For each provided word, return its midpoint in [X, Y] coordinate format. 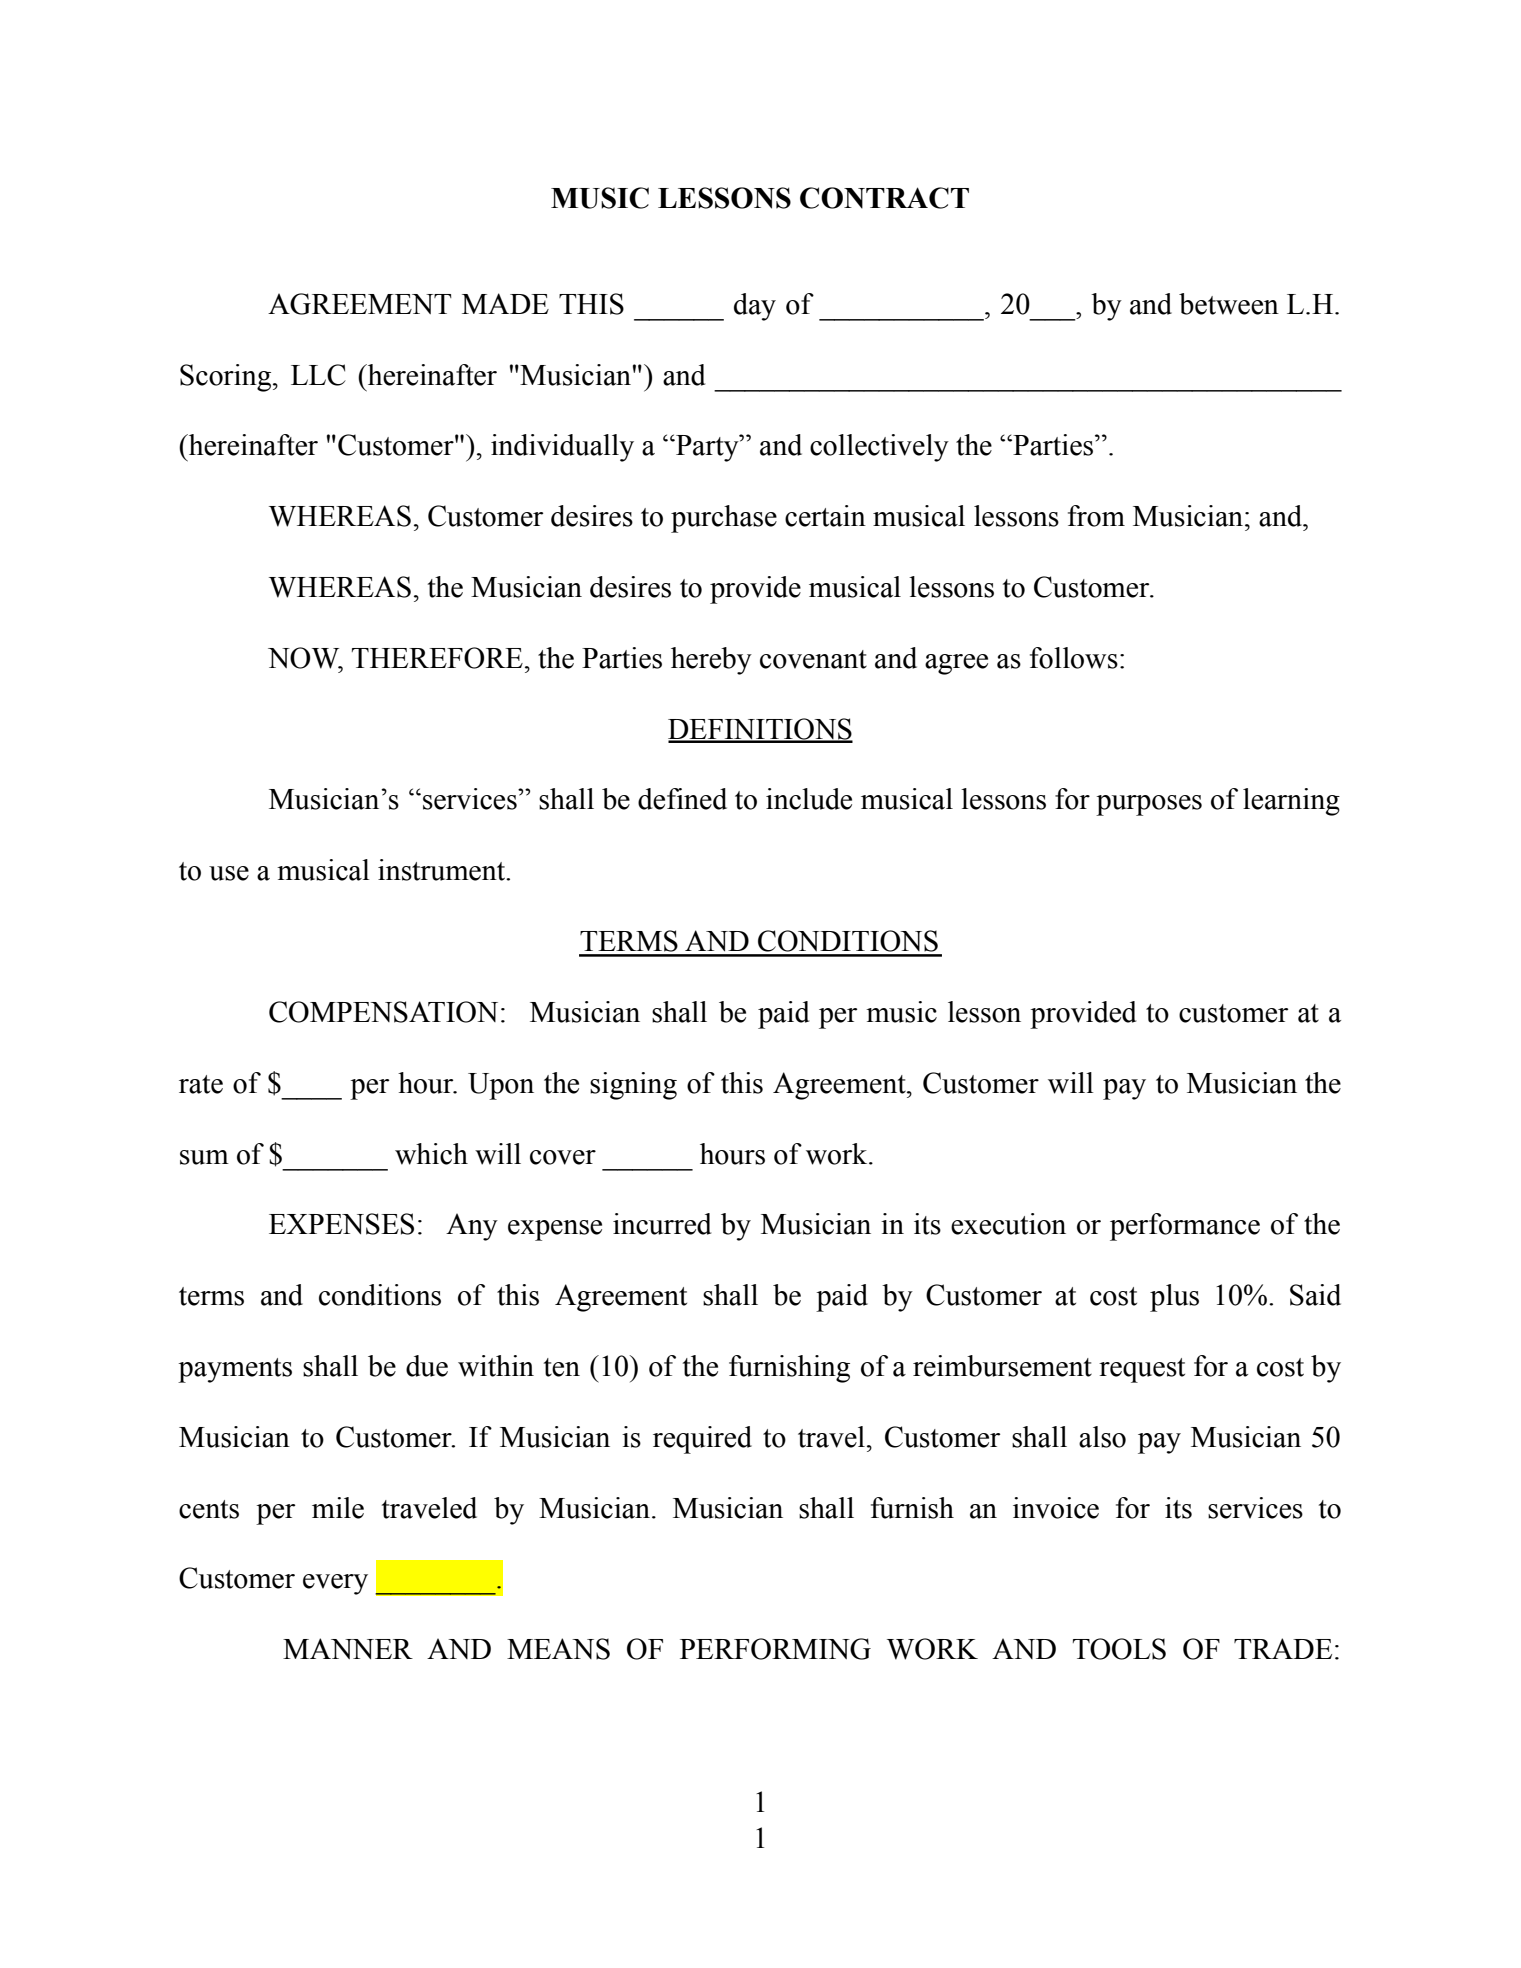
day [755, 307]
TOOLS [1119, 1649]
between [1229, 304]
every [335, 1584]
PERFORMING [775, 1649]
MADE [505, 303]
